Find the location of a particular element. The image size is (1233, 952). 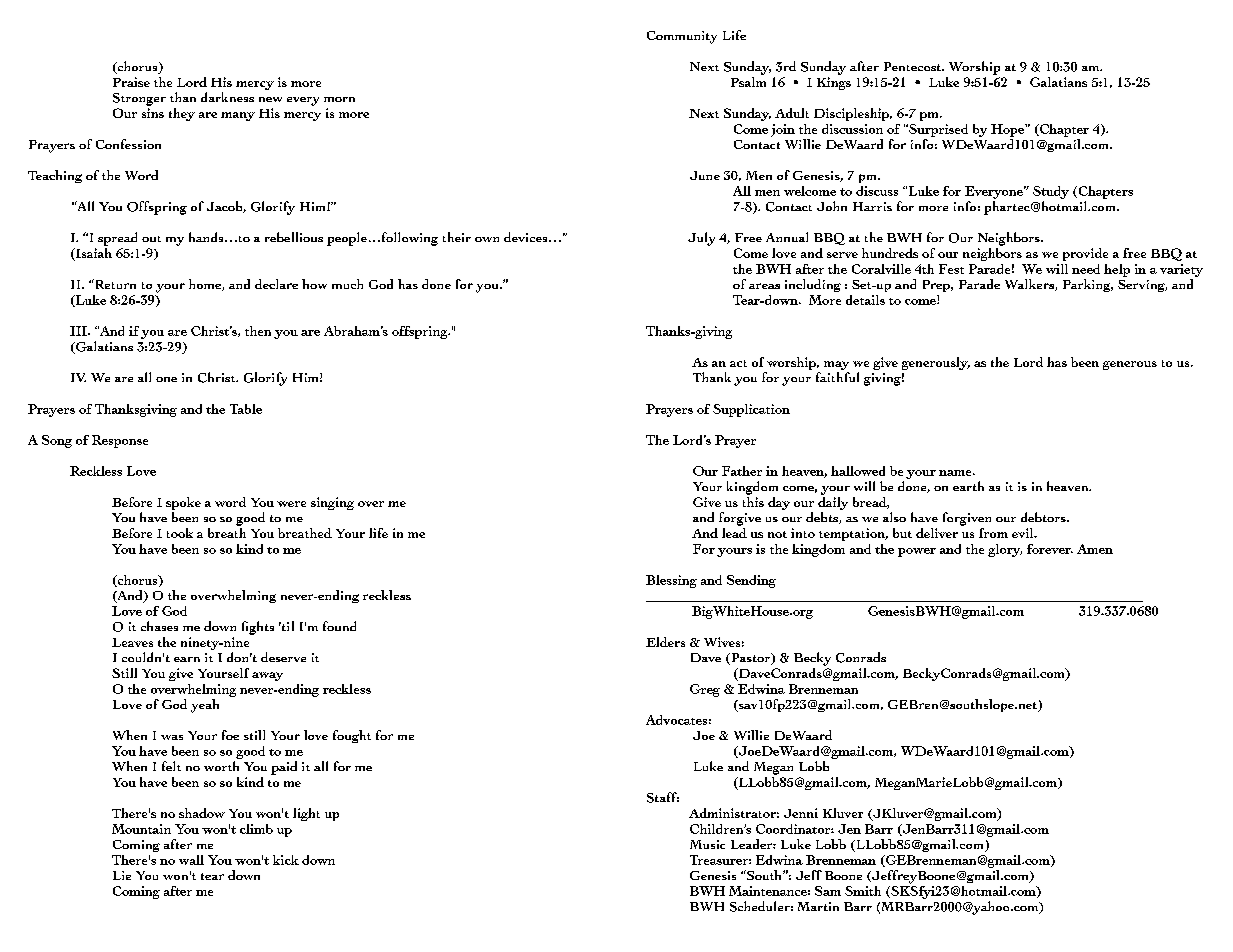

Pastor is located at coordinates (751, 659).
